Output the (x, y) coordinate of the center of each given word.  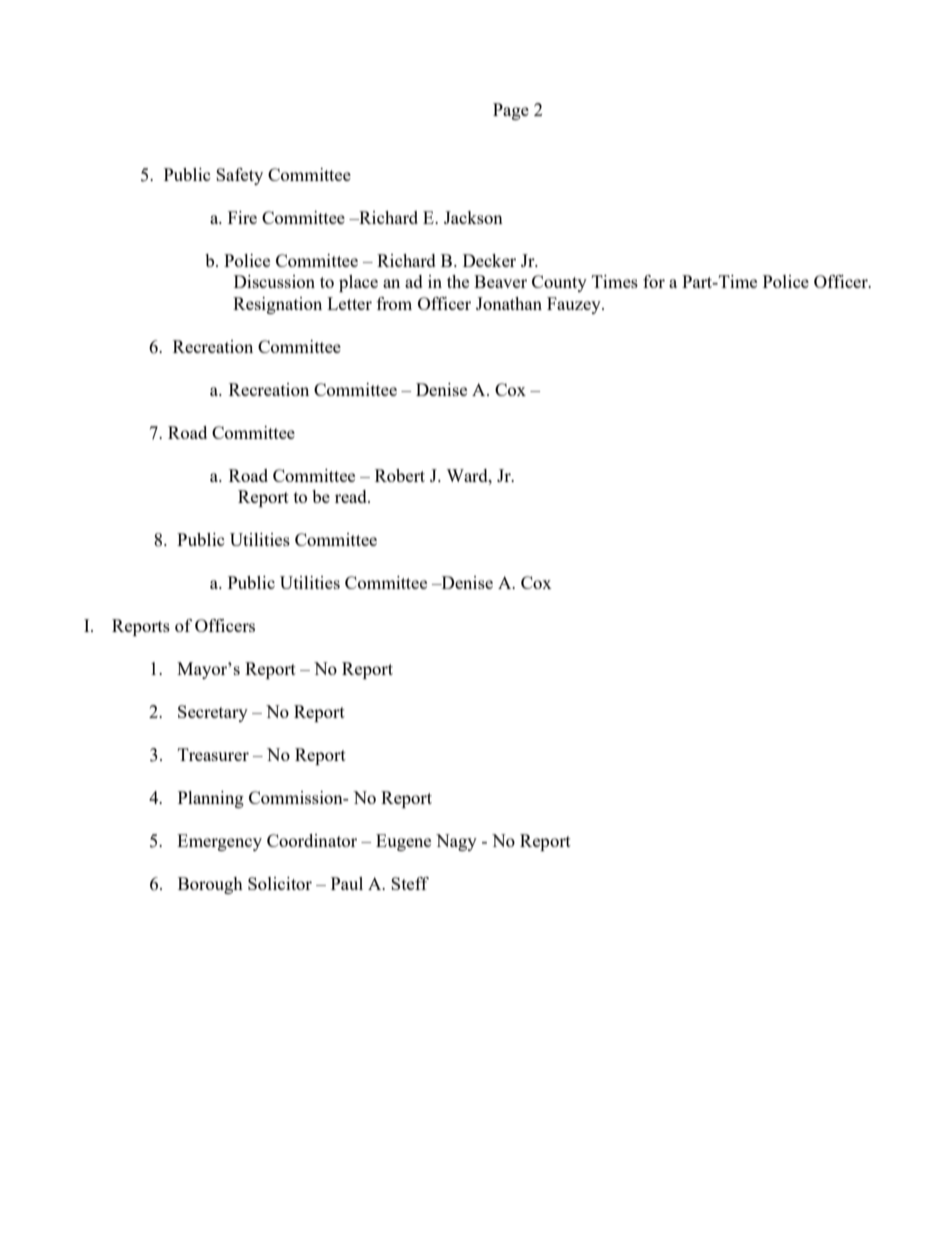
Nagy (456, 842)
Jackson (473, 217)
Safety (239, 176)
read (352, 496)
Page (511, 111)
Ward (468, 475)
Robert (400, 475)
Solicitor (280, 883)
